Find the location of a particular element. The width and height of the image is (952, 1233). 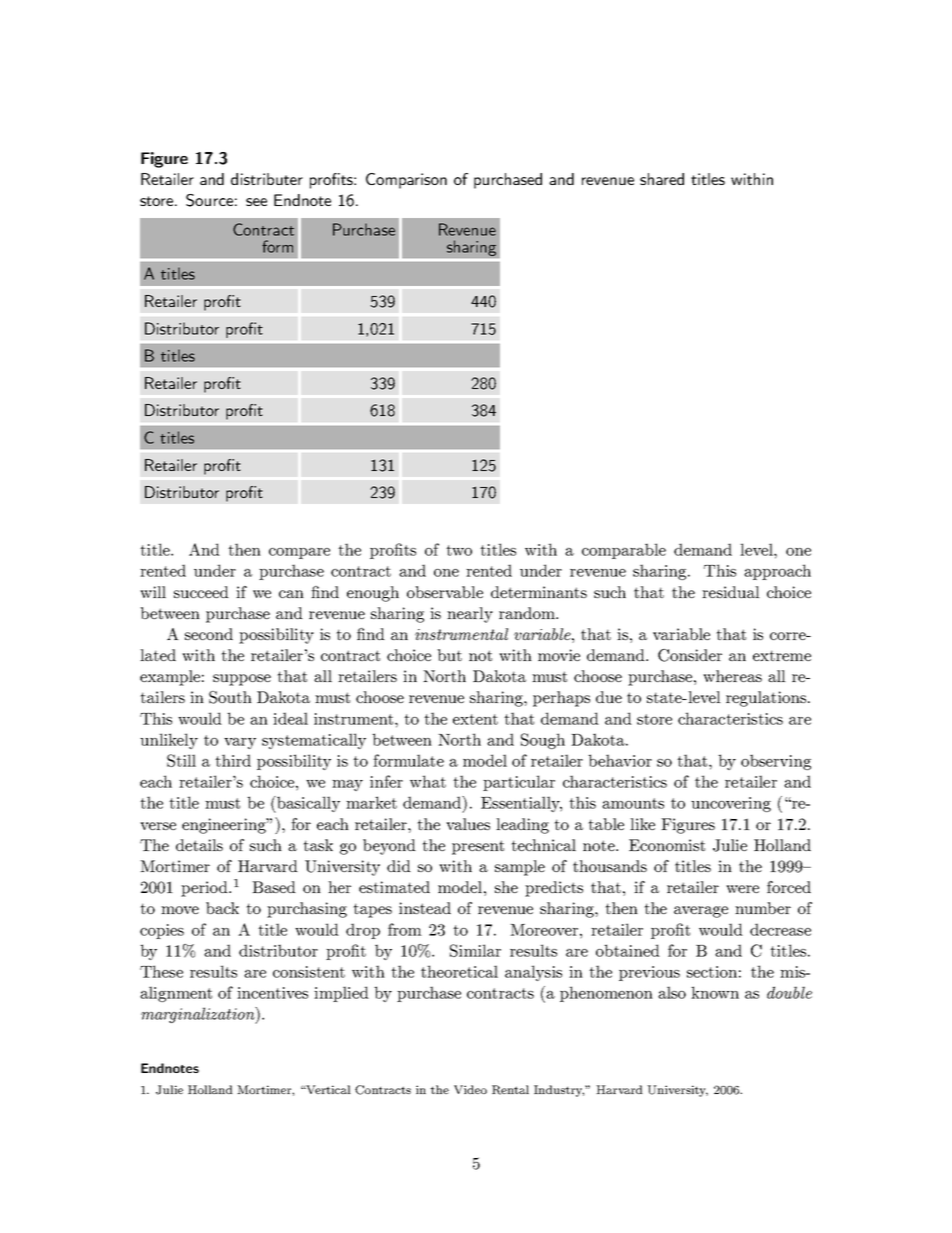

Video is located at coordinates (470, 1089).
